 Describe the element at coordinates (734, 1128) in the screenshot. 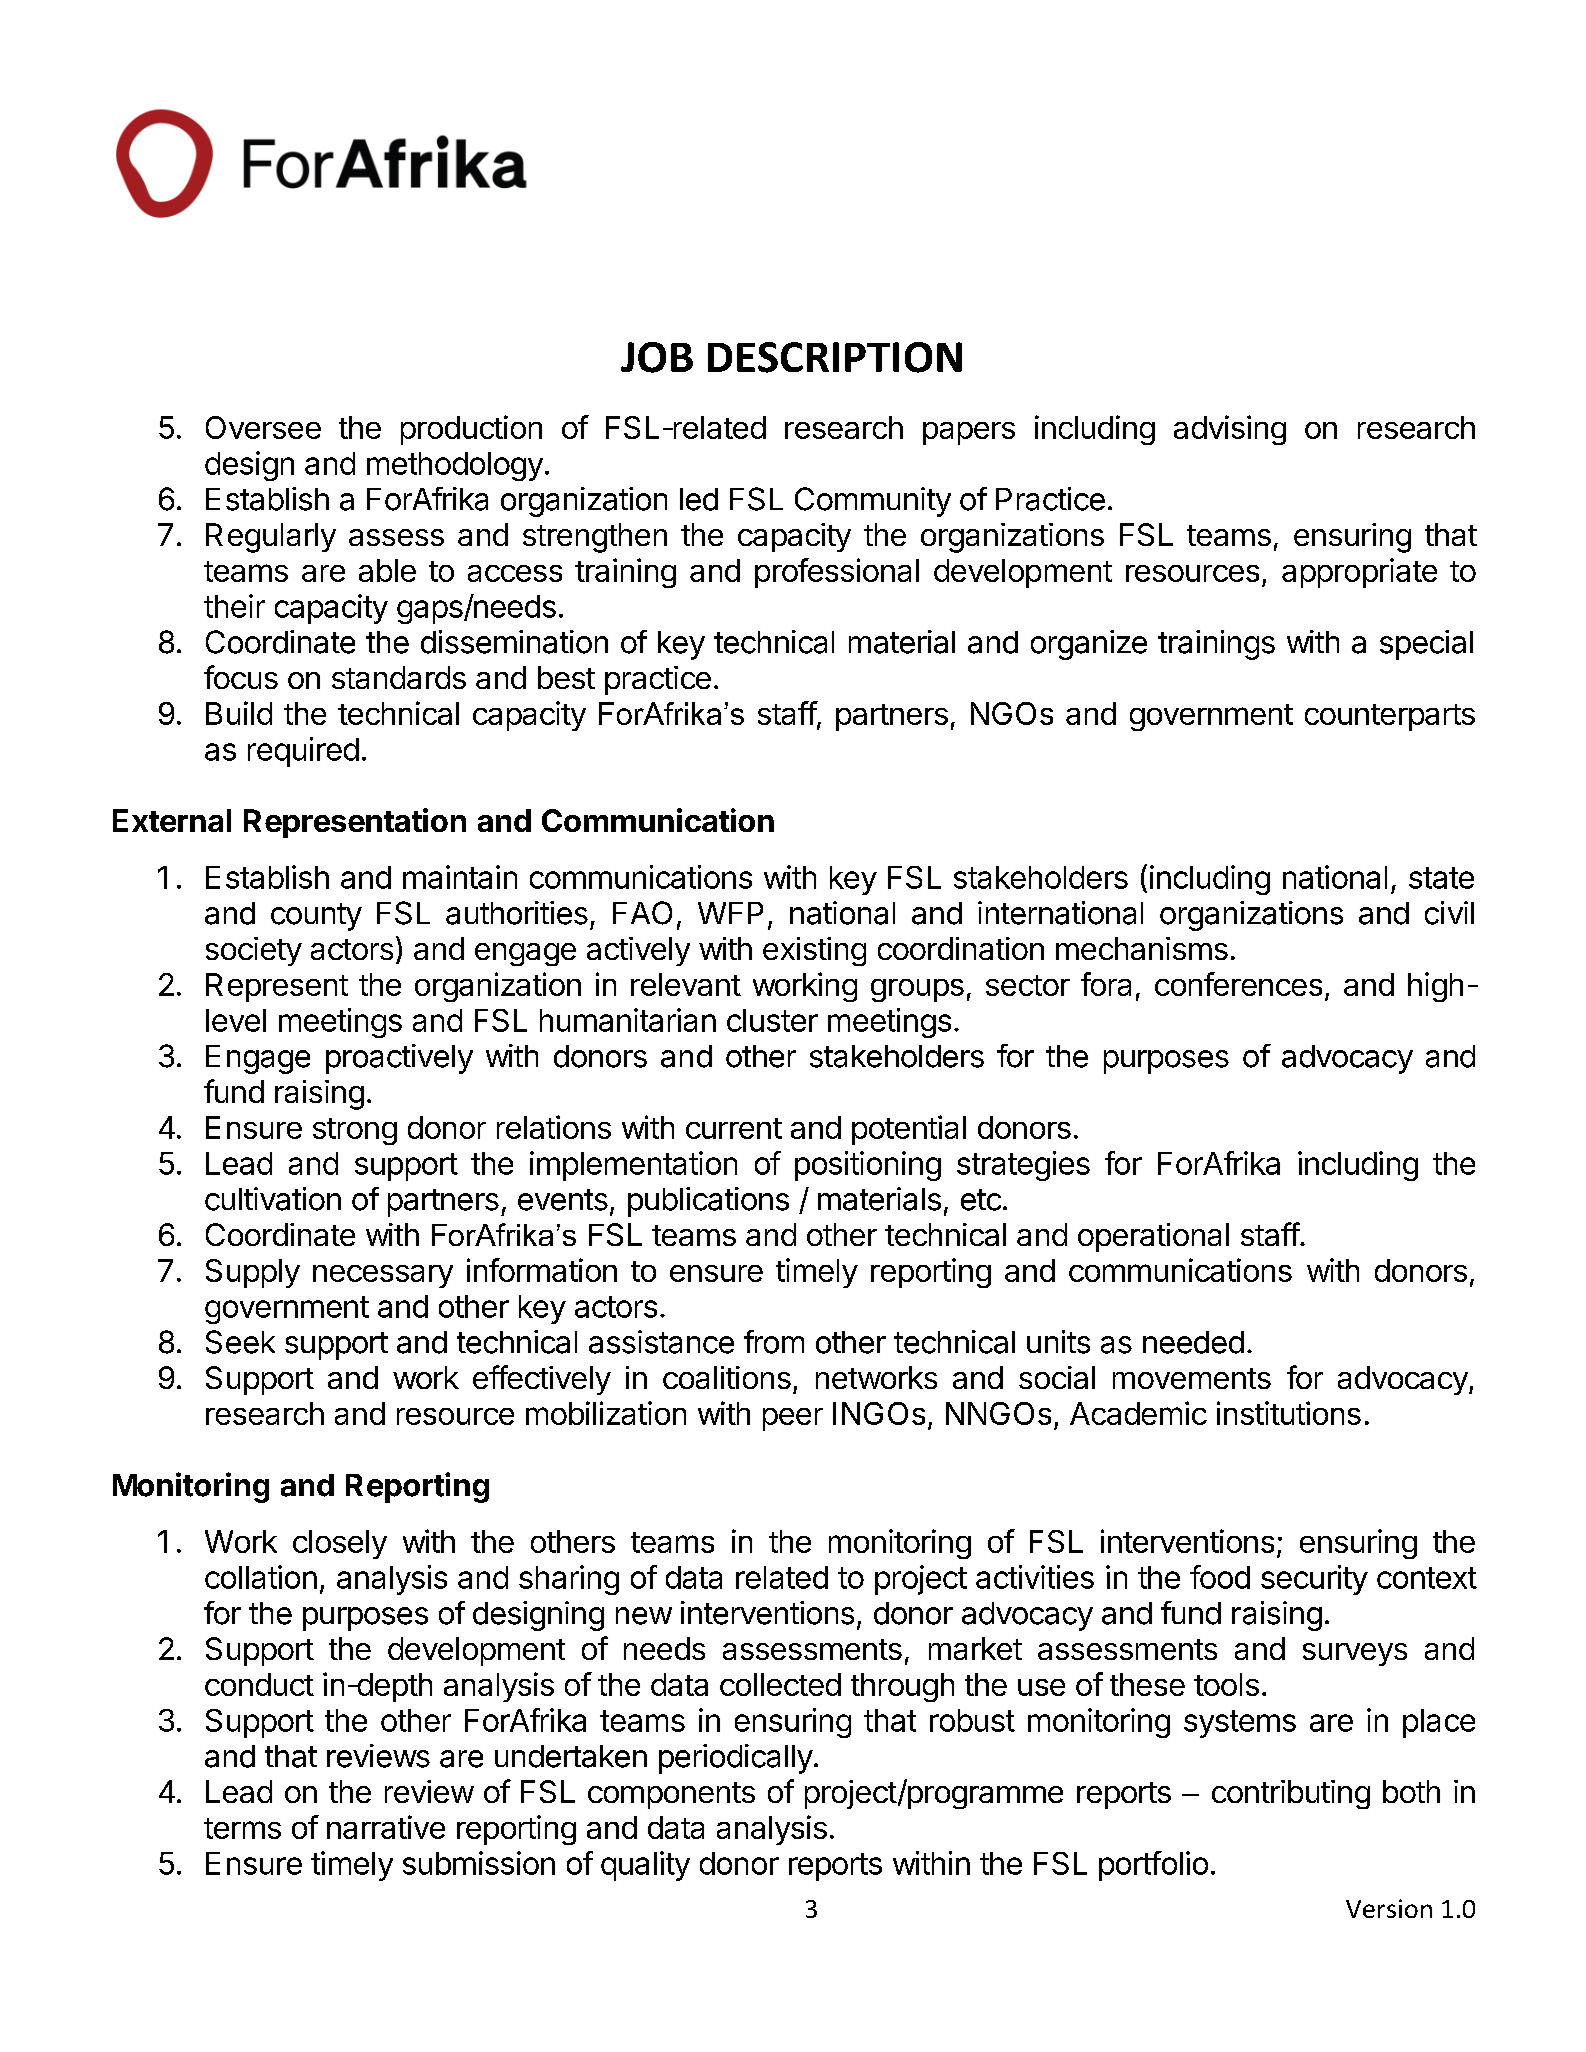

I see `current` at that location.
